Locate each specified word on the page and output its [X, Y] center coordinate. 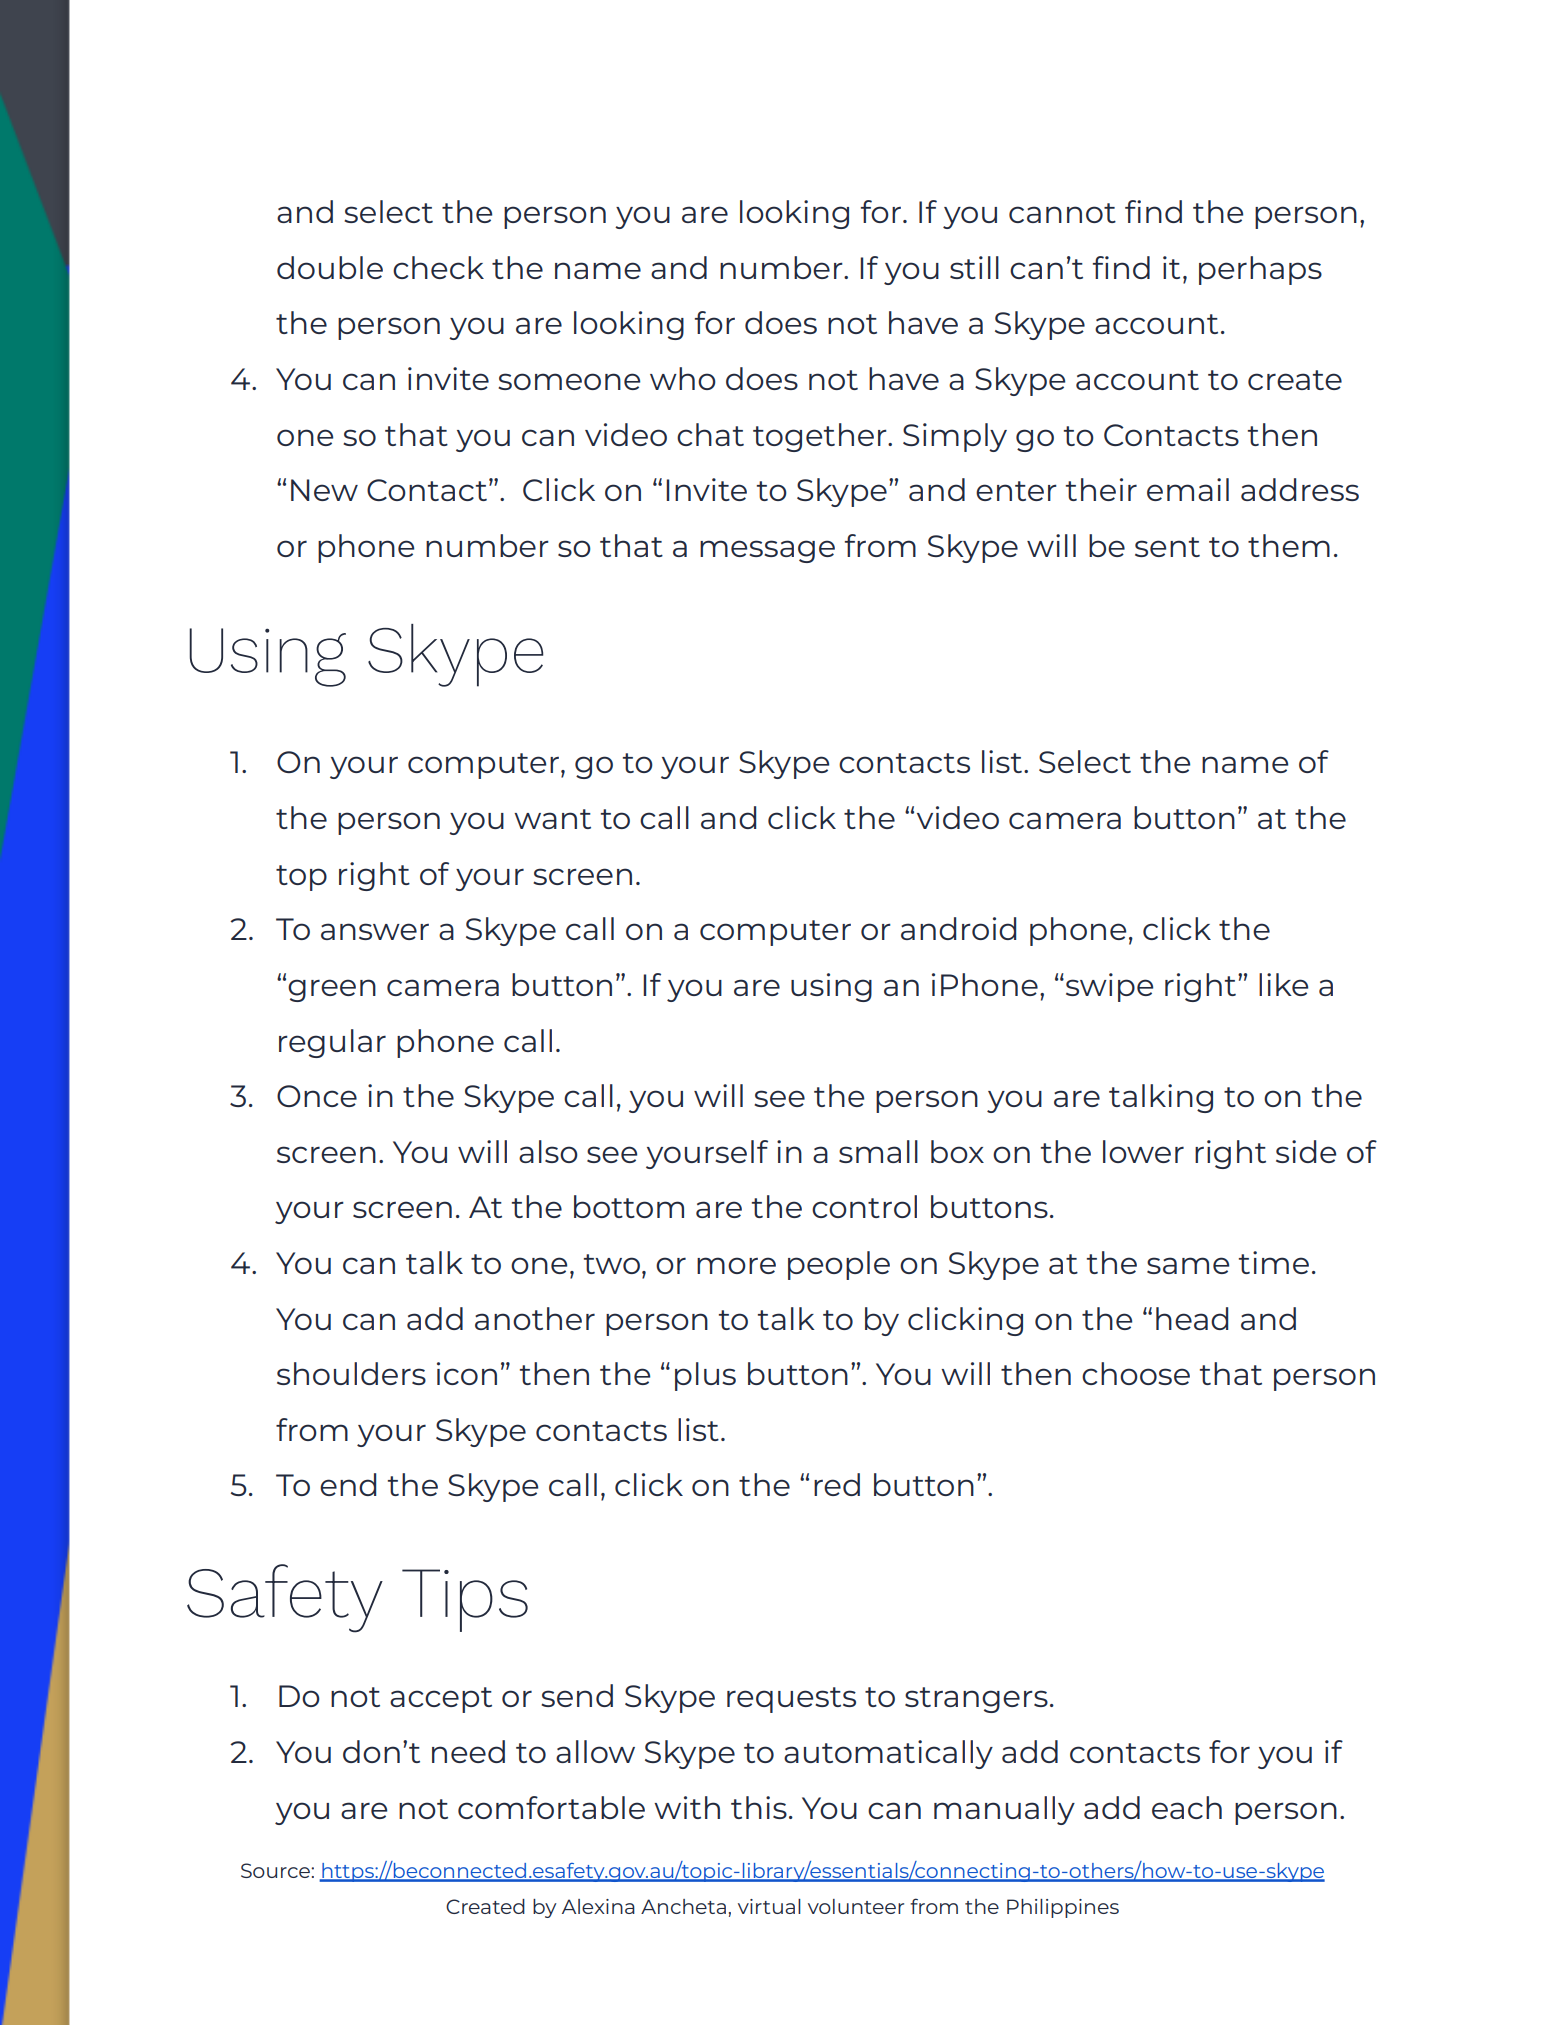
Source [276, 1870]
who [683, 378]
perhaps [1260, 270]
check [438, 267]
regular [332, 1043]
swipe [1109, 987]
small [878, 1151]
